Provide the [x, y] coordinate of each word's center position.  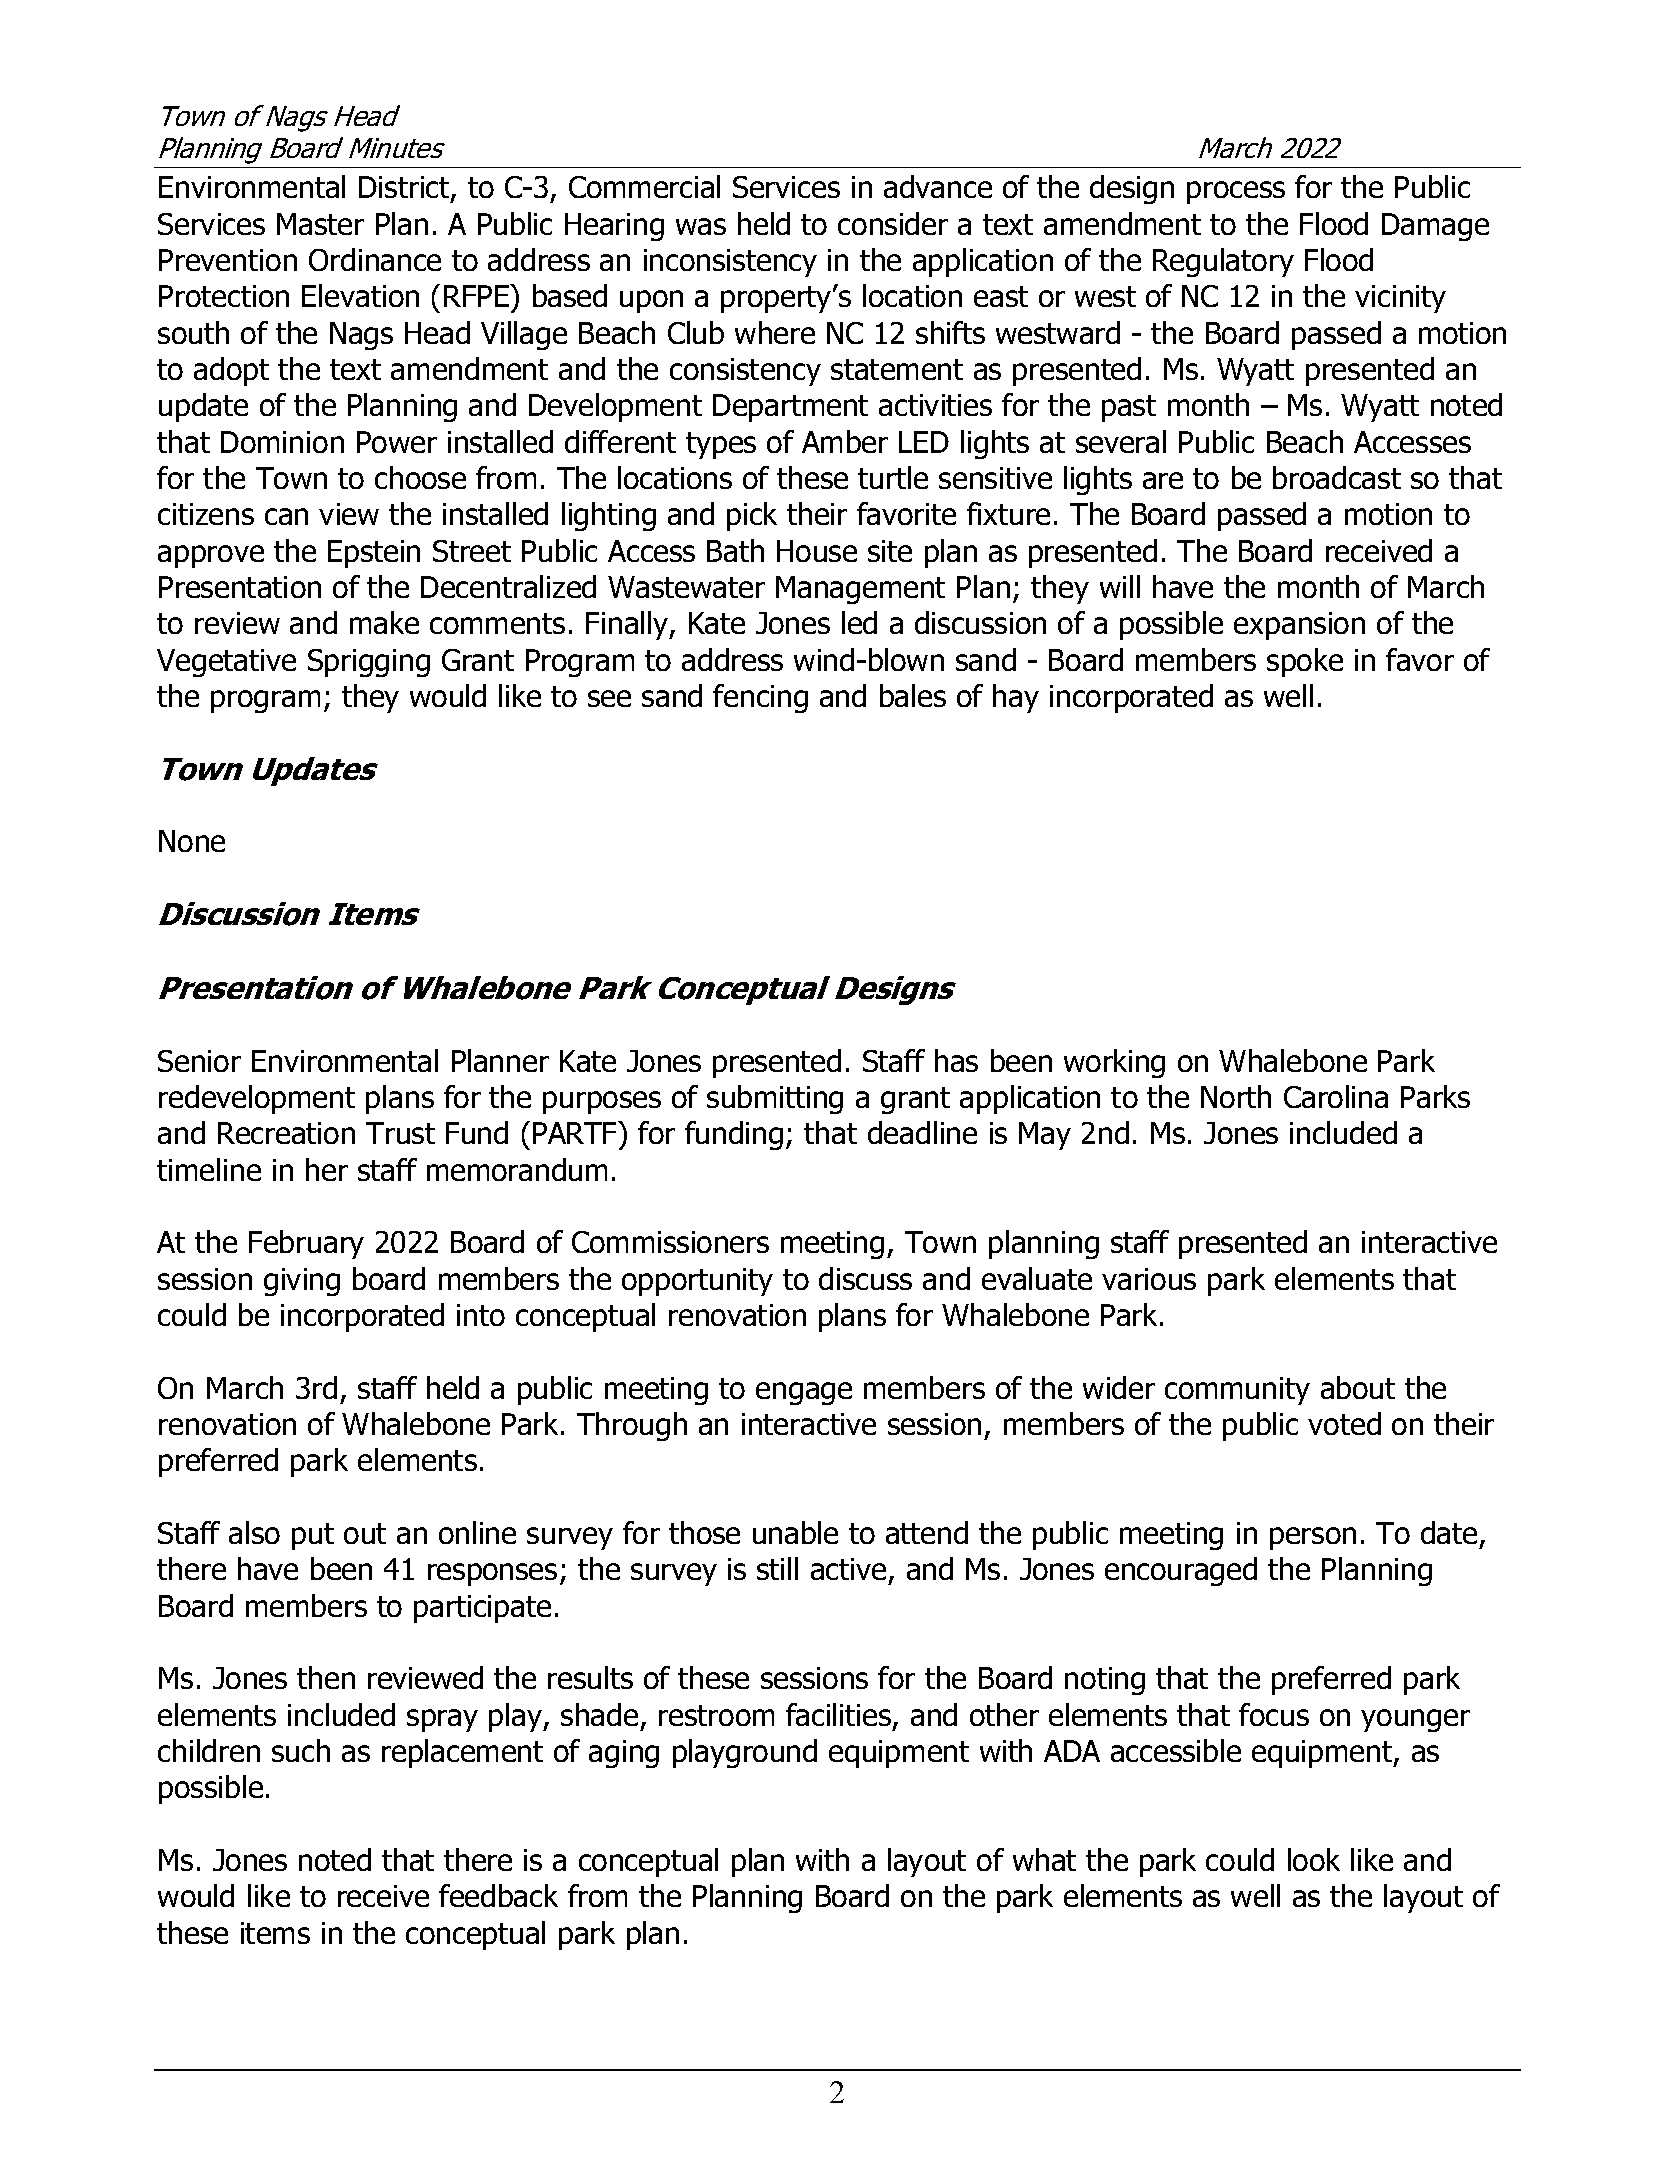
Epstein [374, 554]
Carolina [1336, 1096]
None [192, 841]
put [313, 1536]
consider [893, 223]
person [1313, 1538]
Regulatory [1223, 262]
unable [795, 1532]
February [306, 1244]
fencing [760, 698]
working [1114, 1063]
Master [320, 224]
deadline [922, 1132]
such [301, 1750]
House [817, 551]
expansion [1299, 626]
